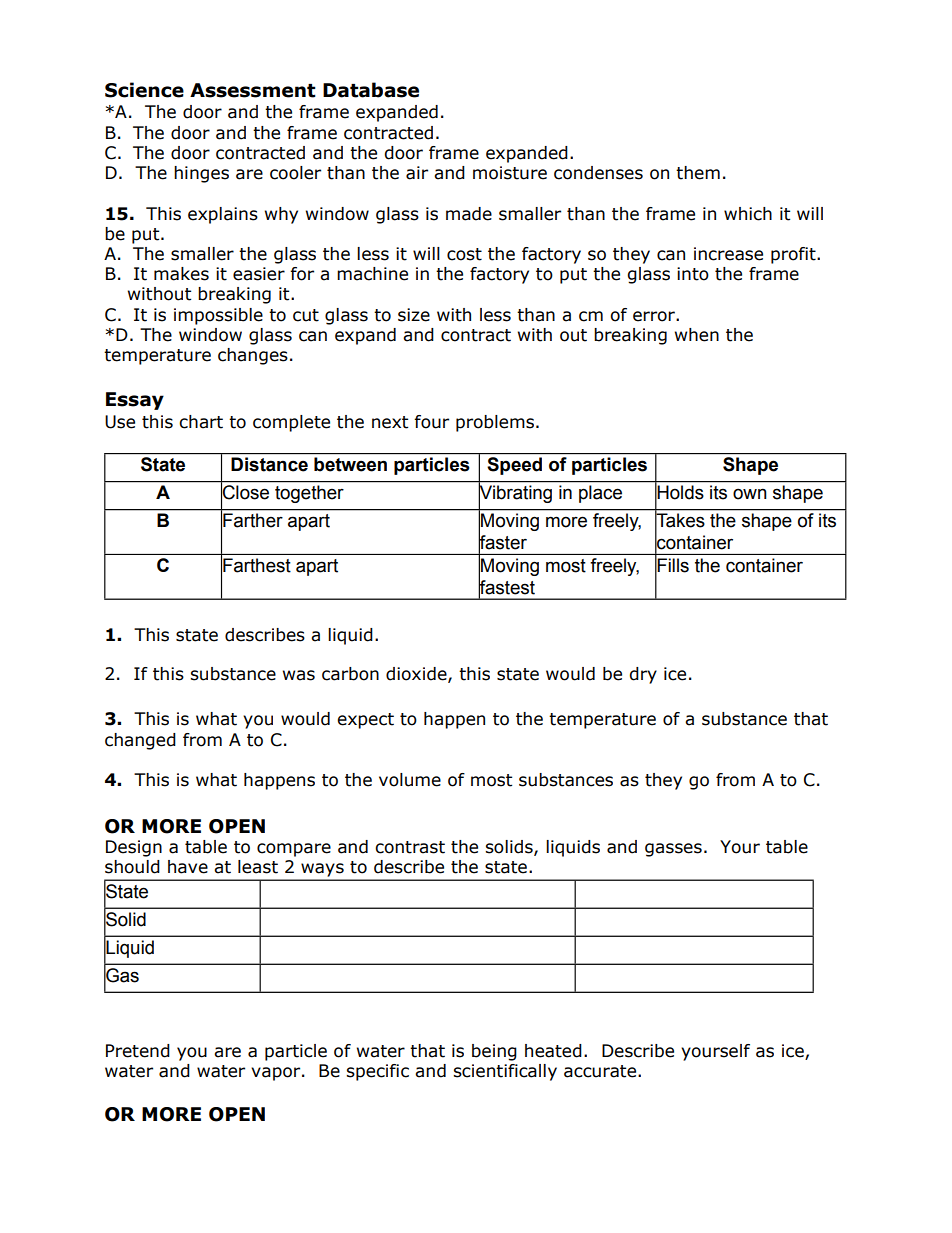 The height and width of the screenshot is (1233, 952). Describe the element at coordinates (138, 1051) in the screenshot. I see `Pretend` at that location.
